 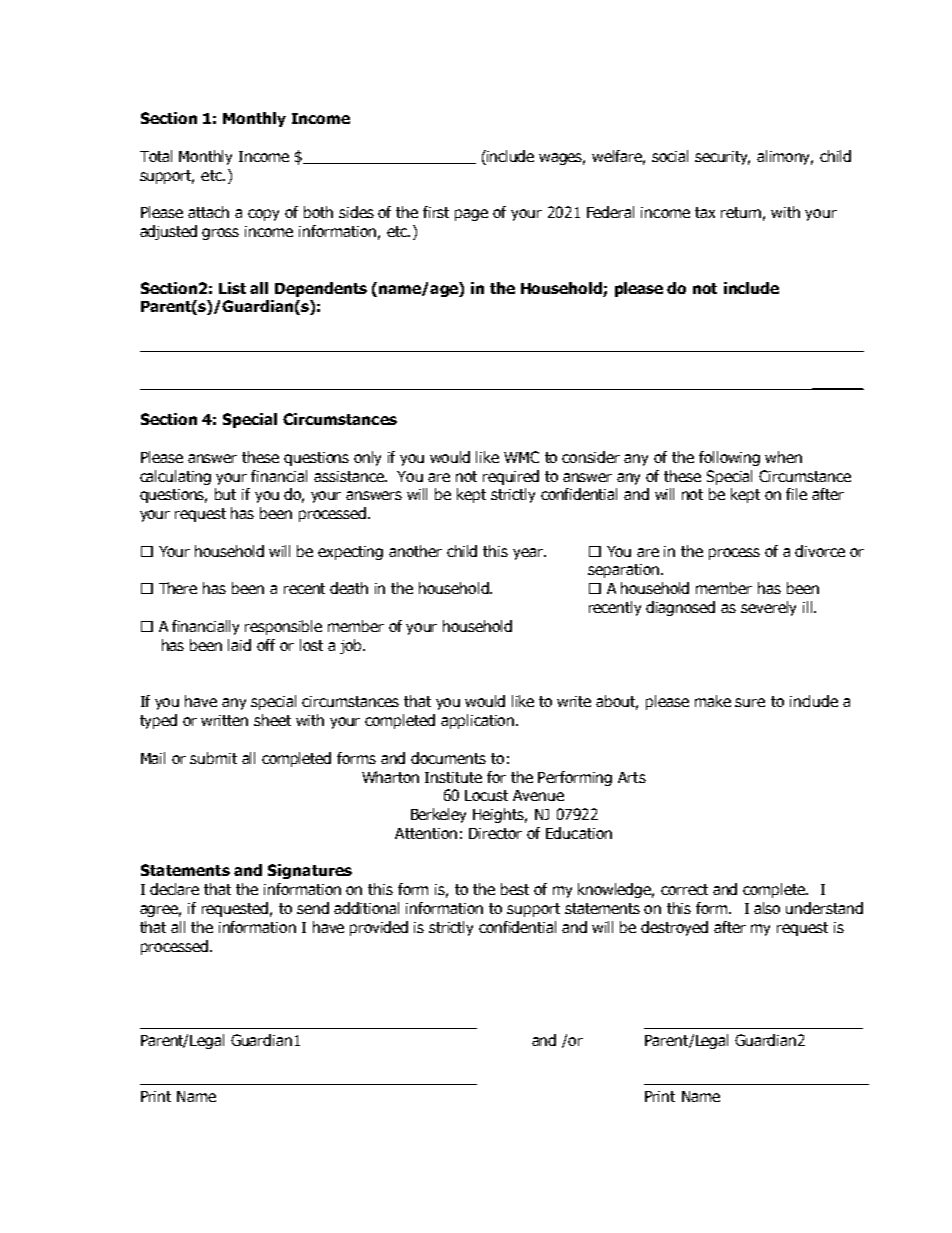 What do you see at coordinates (232, 288) in the screenshot?
I see `List` at bounding box center [232, 288].
